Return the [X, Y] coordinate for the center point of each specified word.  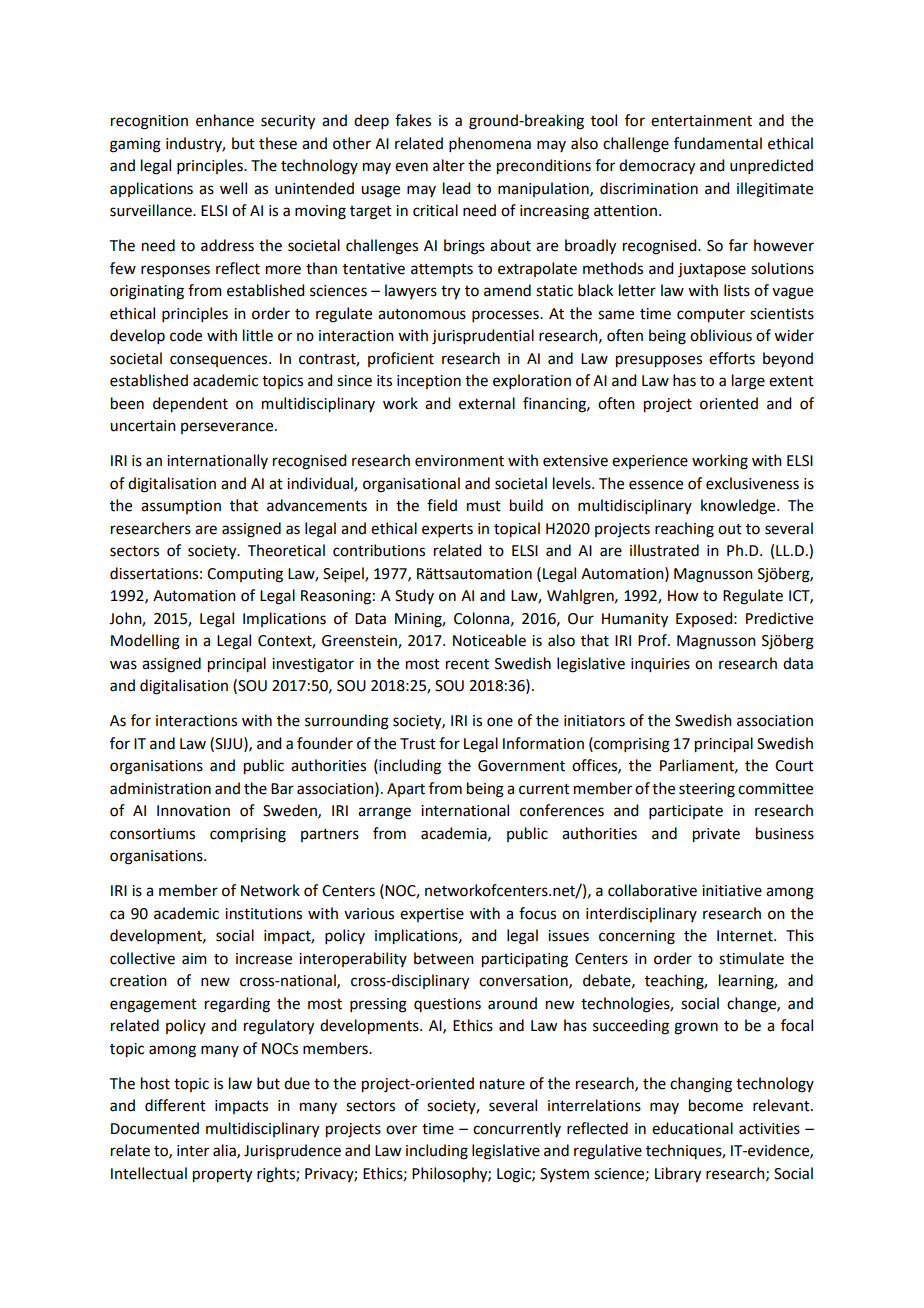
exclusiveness [752, 483]
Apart [406, 790]
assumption [181, 507]
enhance [225, 120]
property [222, 1176]
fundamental [718, 143]
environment [459, 461]
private [716, 835]
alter [449, 165]
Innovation [193, 811]
